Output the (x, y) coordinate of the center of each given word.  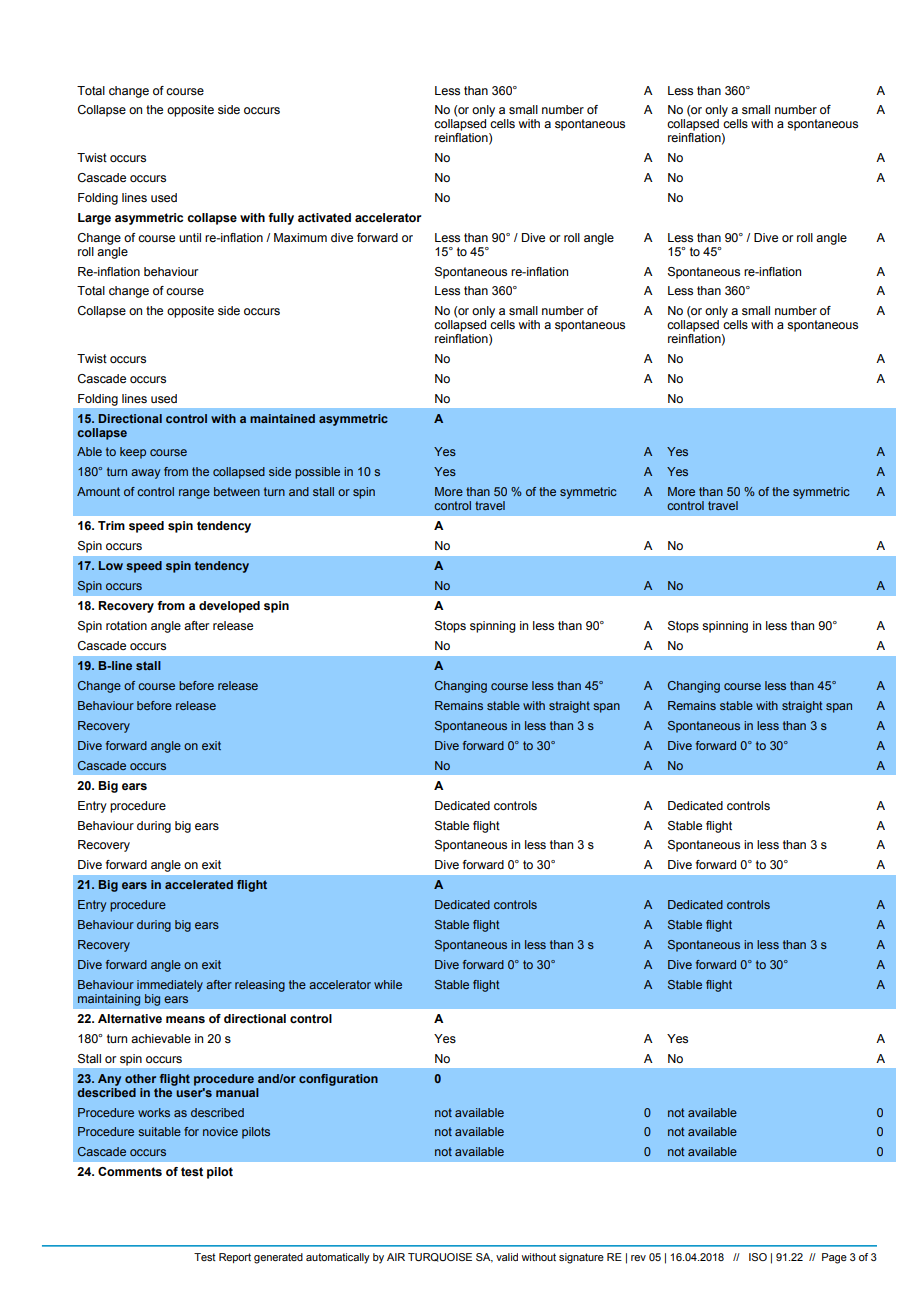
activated (324, 217)
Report (235, 1258)
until (190, 237)
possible (317, 473)
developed (229, 607)
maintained (282, 418)
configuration (338, 1080)
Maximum (300, 237)
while (388, 984)
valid (507, 1257)
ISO (758, 1257)
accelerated (199, 884)
